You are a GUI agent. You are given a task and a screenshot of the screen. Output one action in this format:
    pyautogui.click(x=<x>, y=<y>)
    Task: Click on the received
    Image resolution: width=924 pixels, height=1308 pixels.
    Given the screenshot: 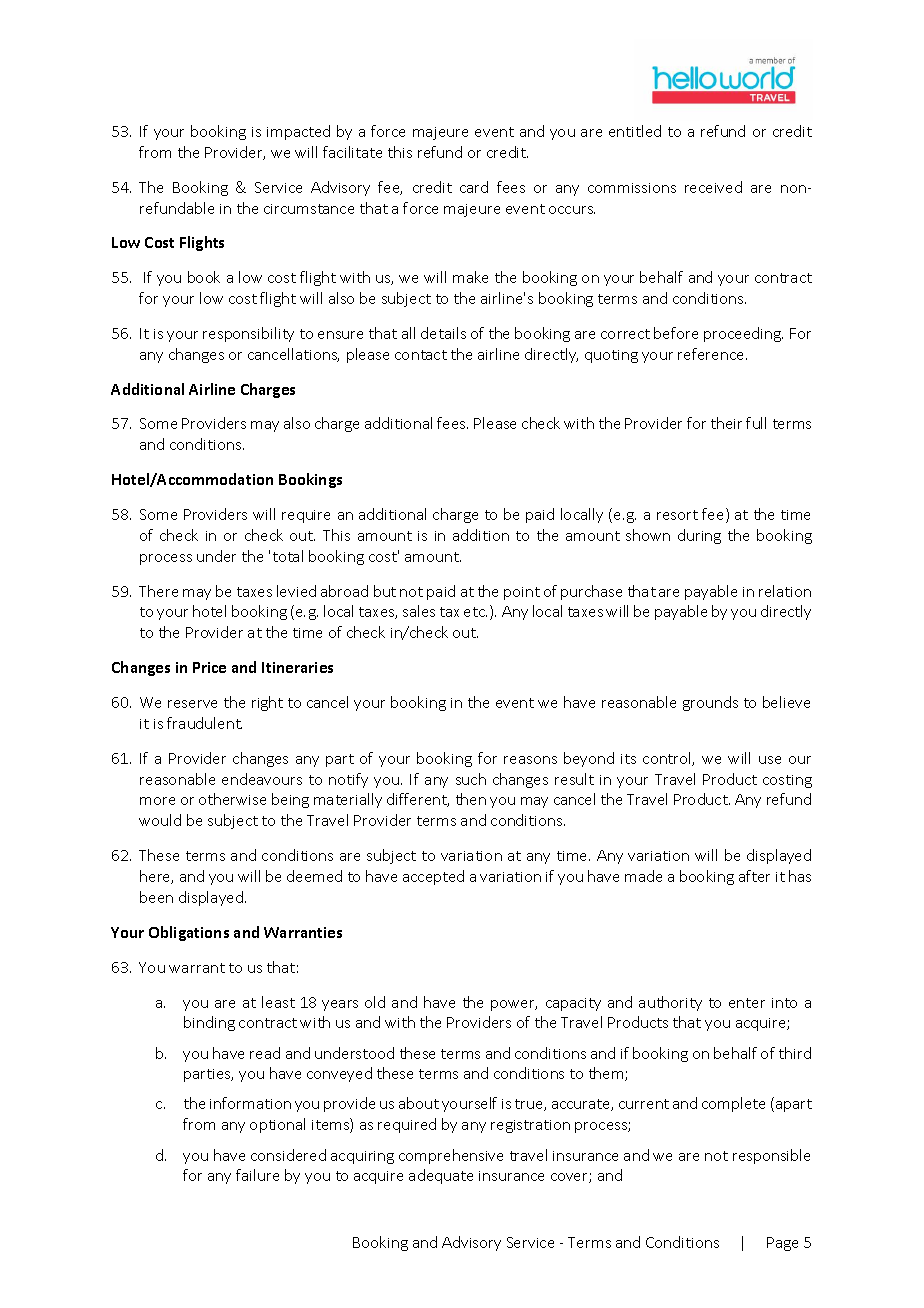 What is the action you would take?
    pyautogui.click(x=713, y=187)
